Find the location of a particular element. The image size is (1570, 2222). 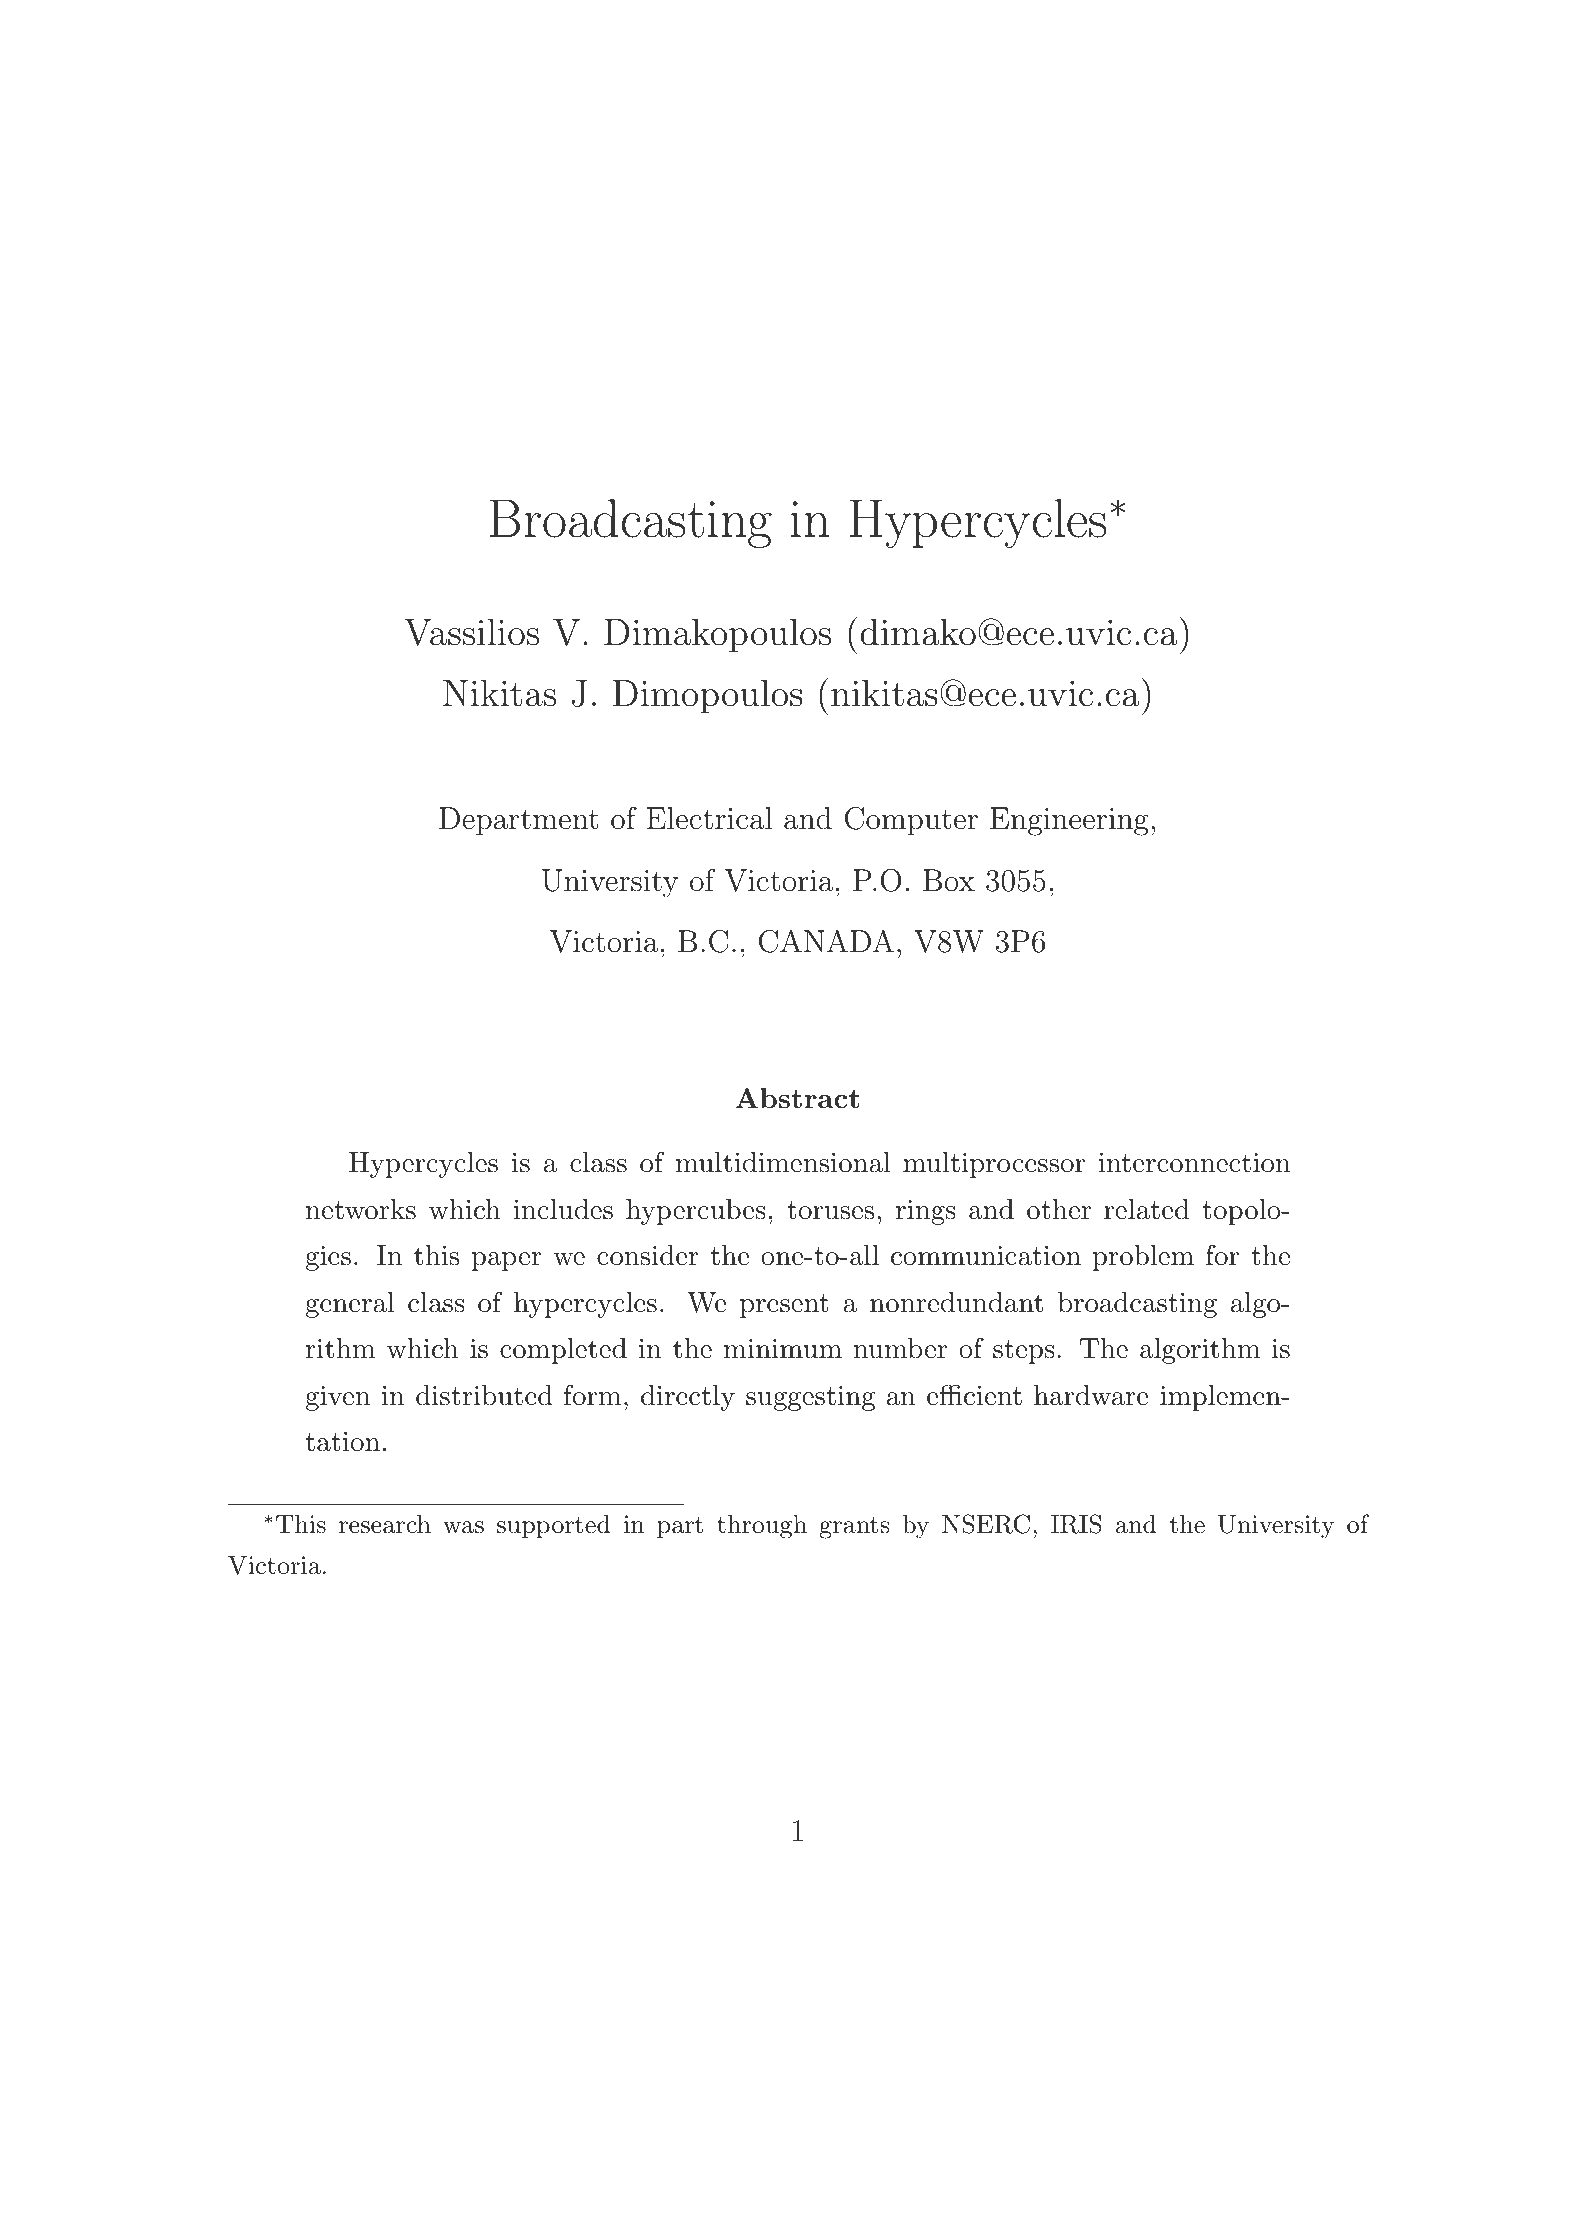

Engineering is located at coordinates (1069, 821).
